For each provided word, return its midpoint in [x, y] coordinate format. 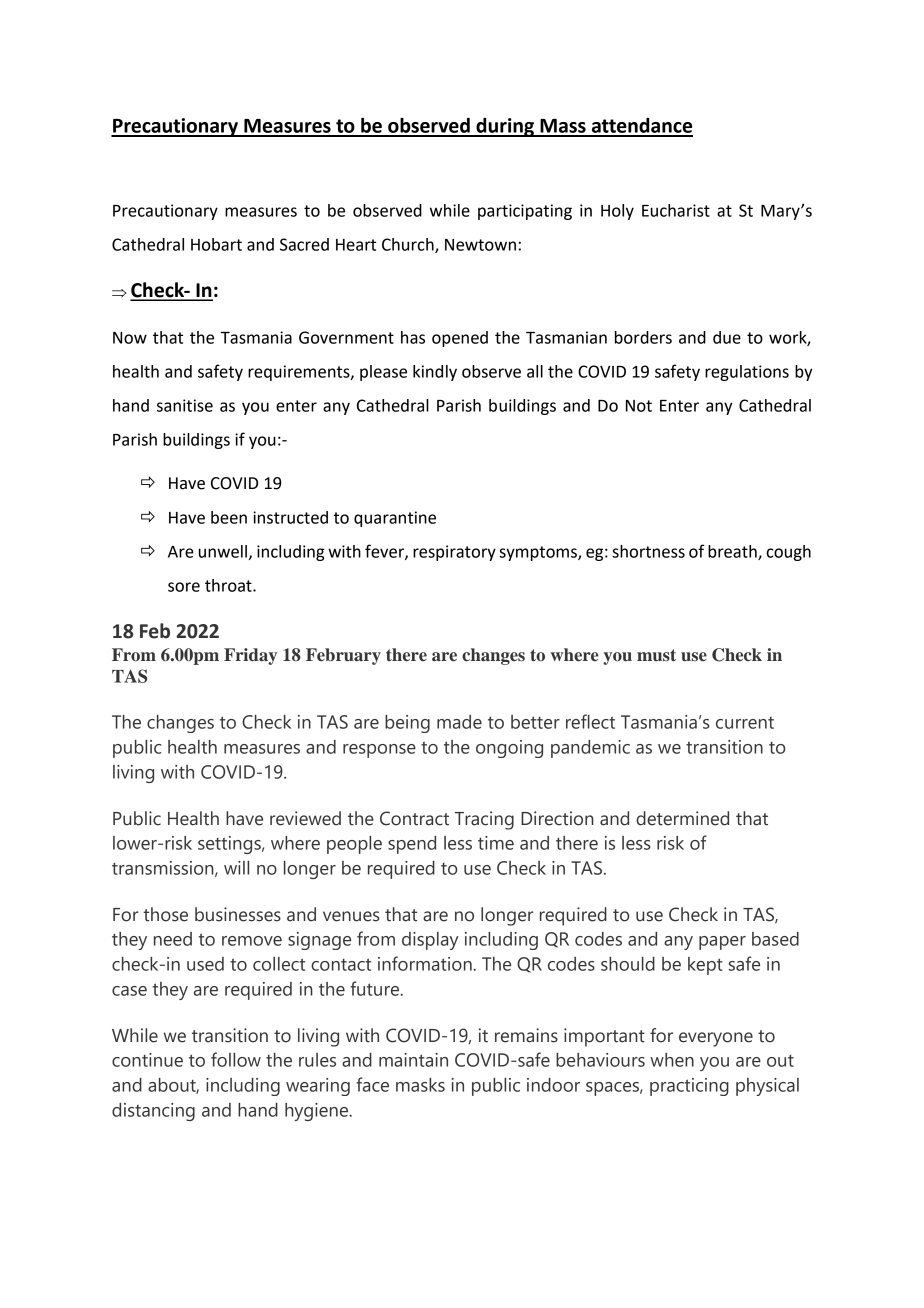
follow [236, 1059]
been [229, 517]
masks [420, 1085]
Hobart [216, 244]
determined [682, 818]
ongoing [509, 749]
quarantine [395, 519]
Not [639, 406]
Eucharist [676, 210]
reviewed [305, 818]
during [505, 127]
